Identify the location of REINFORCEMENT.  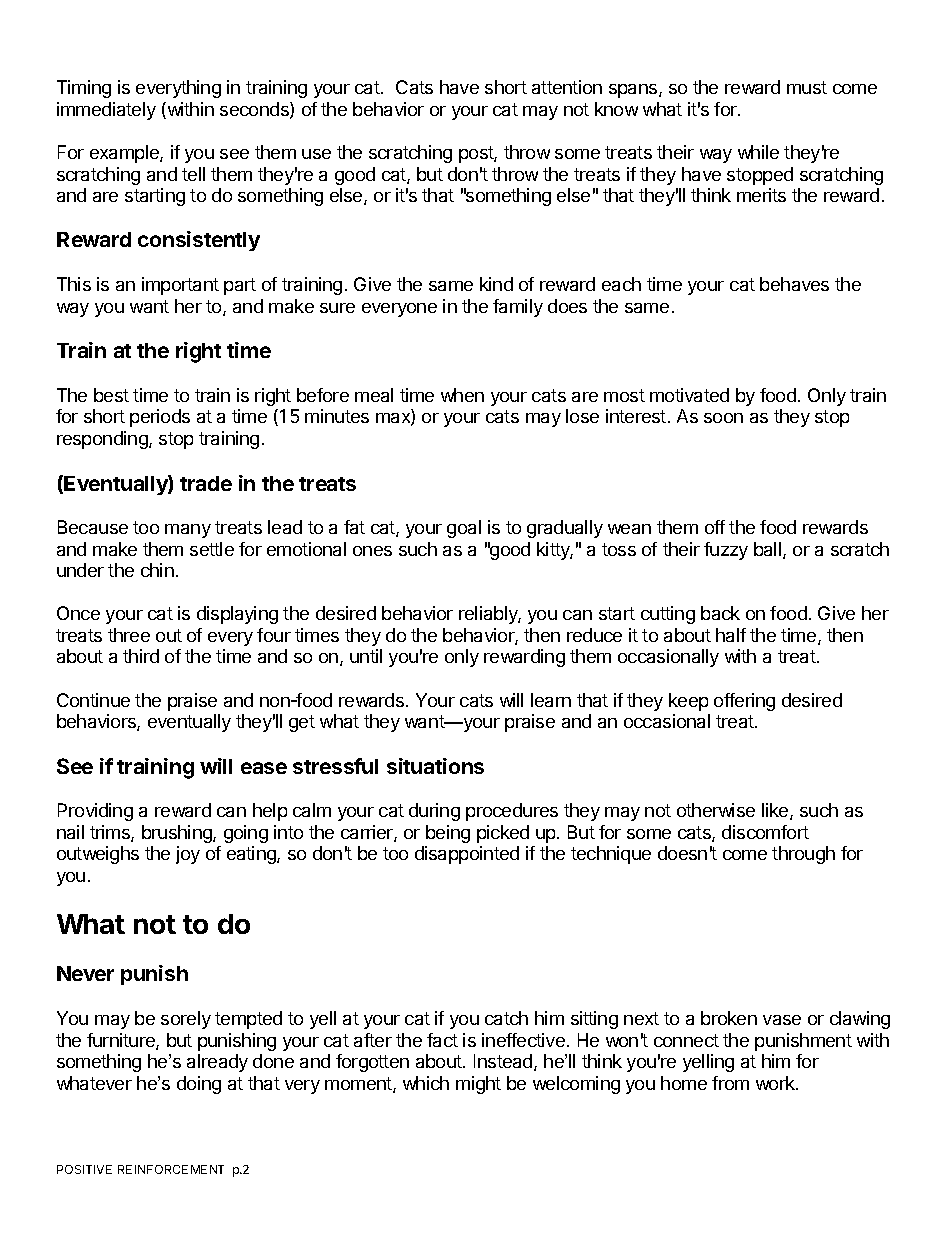
(171, 1169).
